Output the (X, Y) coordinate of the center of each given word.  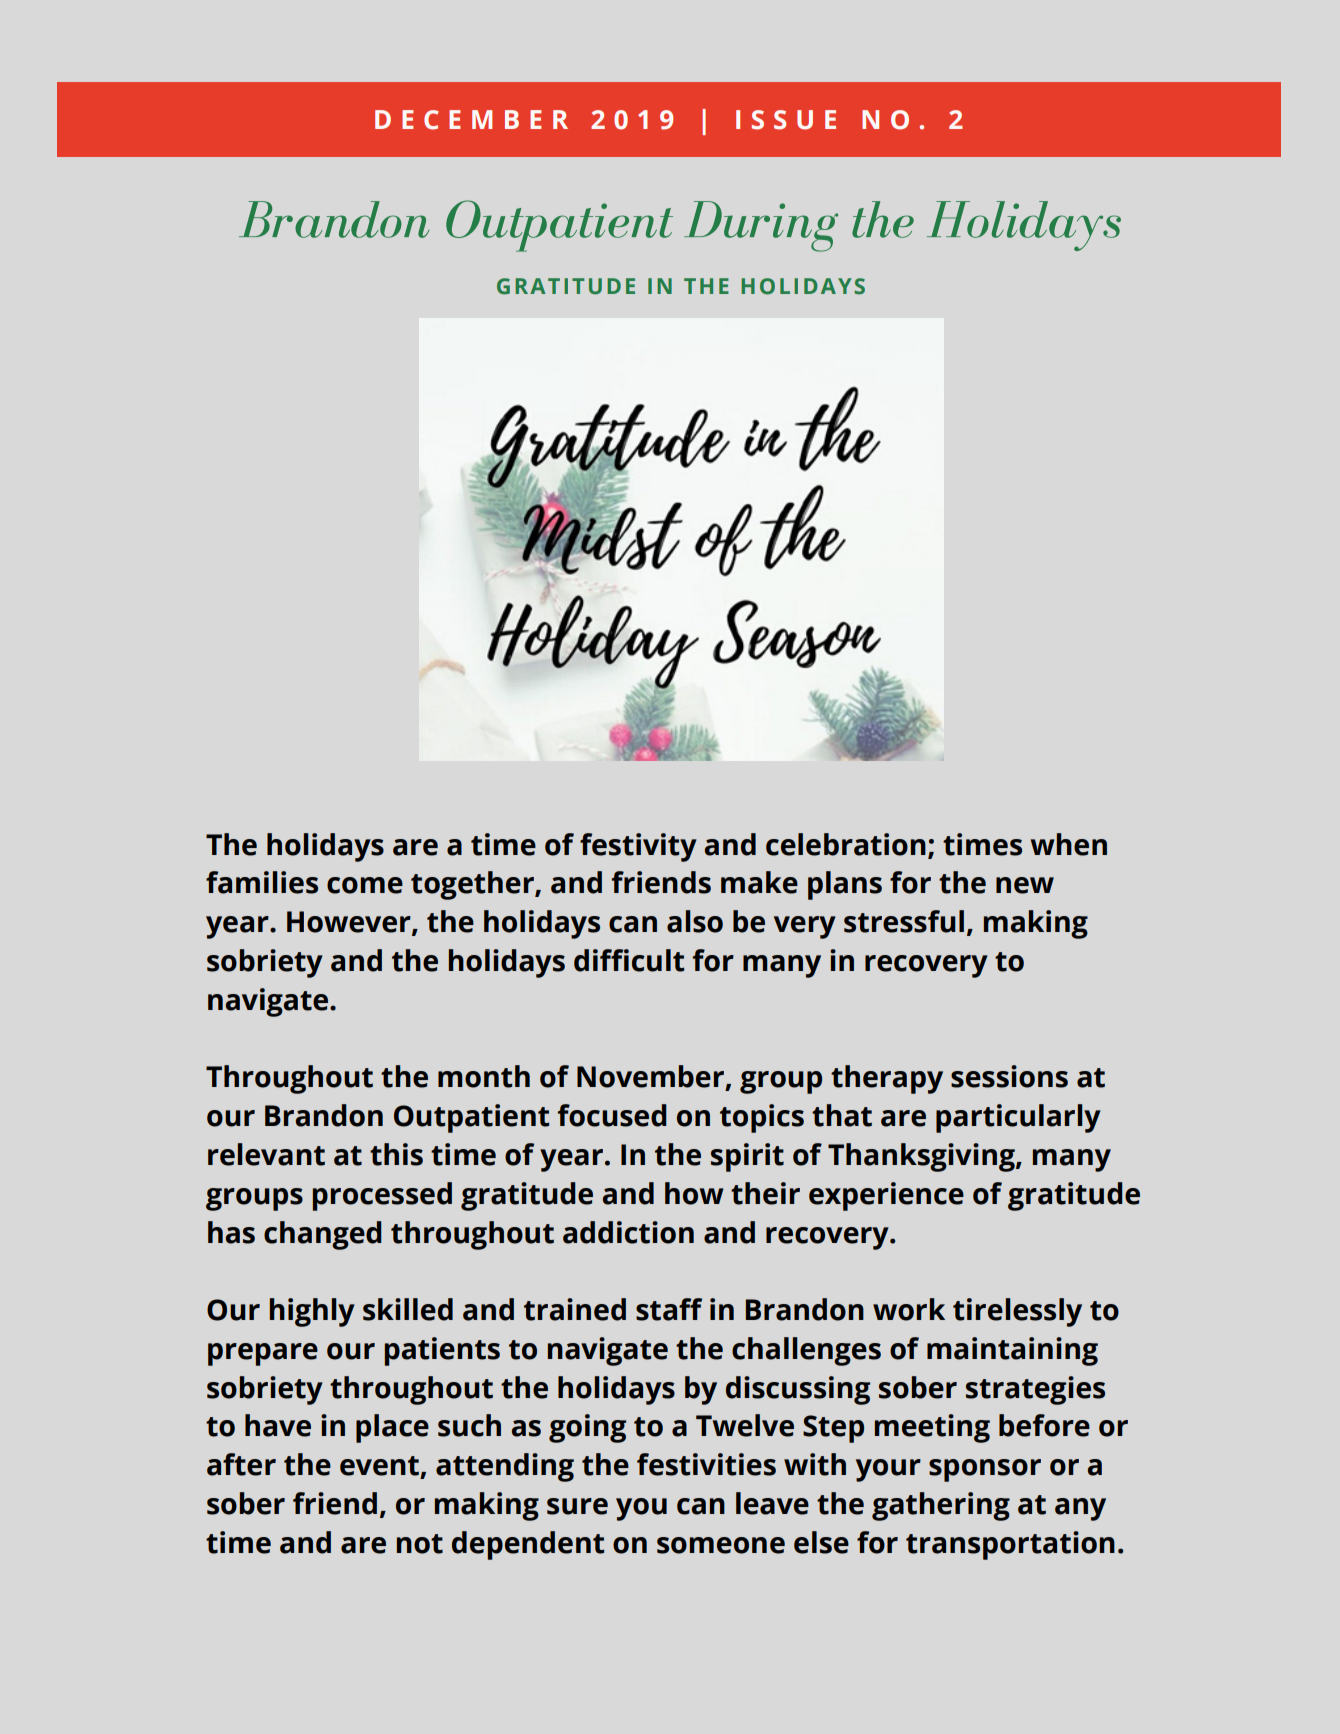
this (396, 1154)
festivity (638, 847)
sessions (1009, 1076)
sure (577, 1506)
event (379, 1466)
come (365, 885)
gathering (941, 1506)
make (759, 882)
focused (612, 1115)
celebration (846, 844)
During (761, 226)
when (1069, 844)
